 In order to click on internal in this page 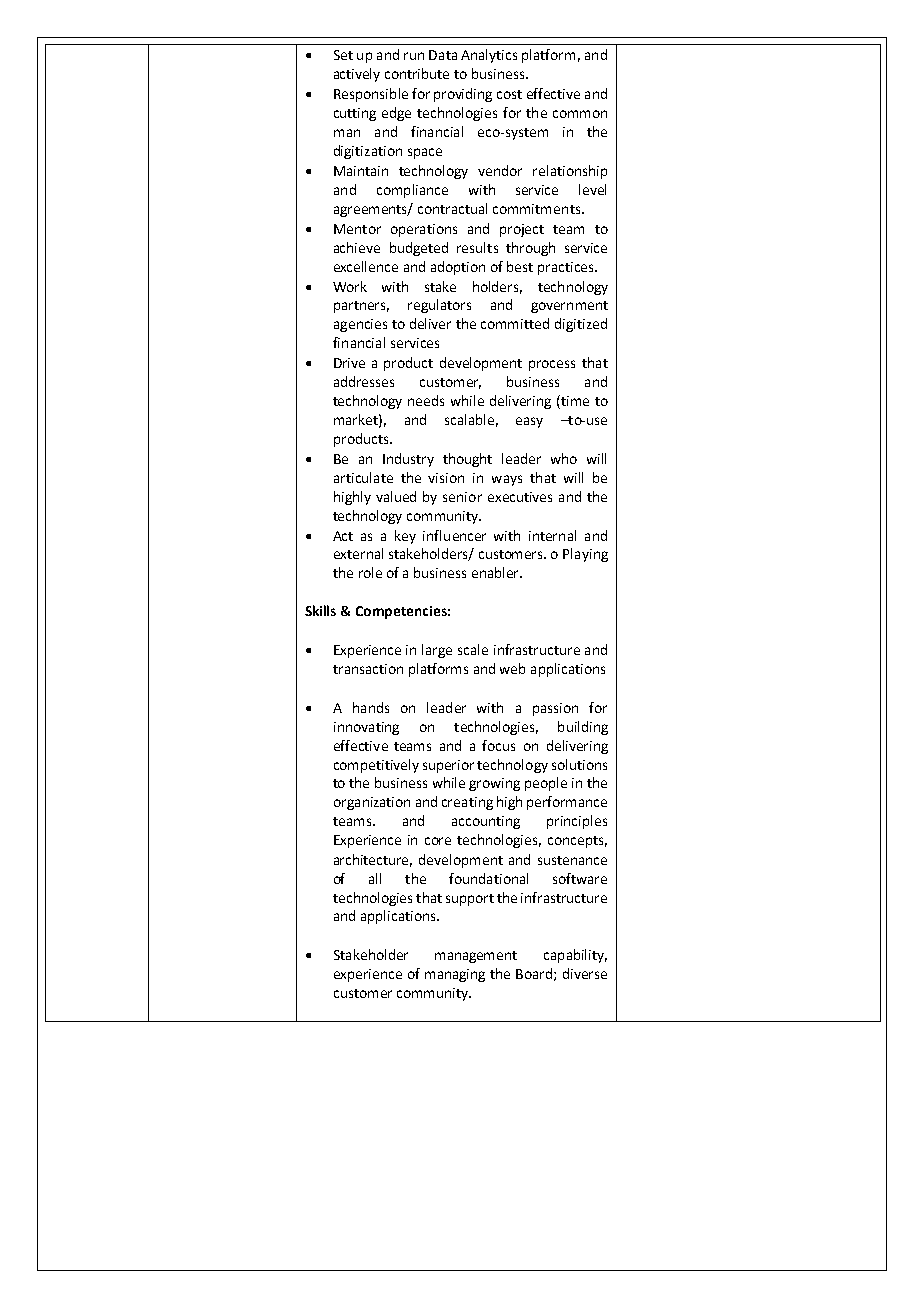, I will do `click(552, 535)`.
